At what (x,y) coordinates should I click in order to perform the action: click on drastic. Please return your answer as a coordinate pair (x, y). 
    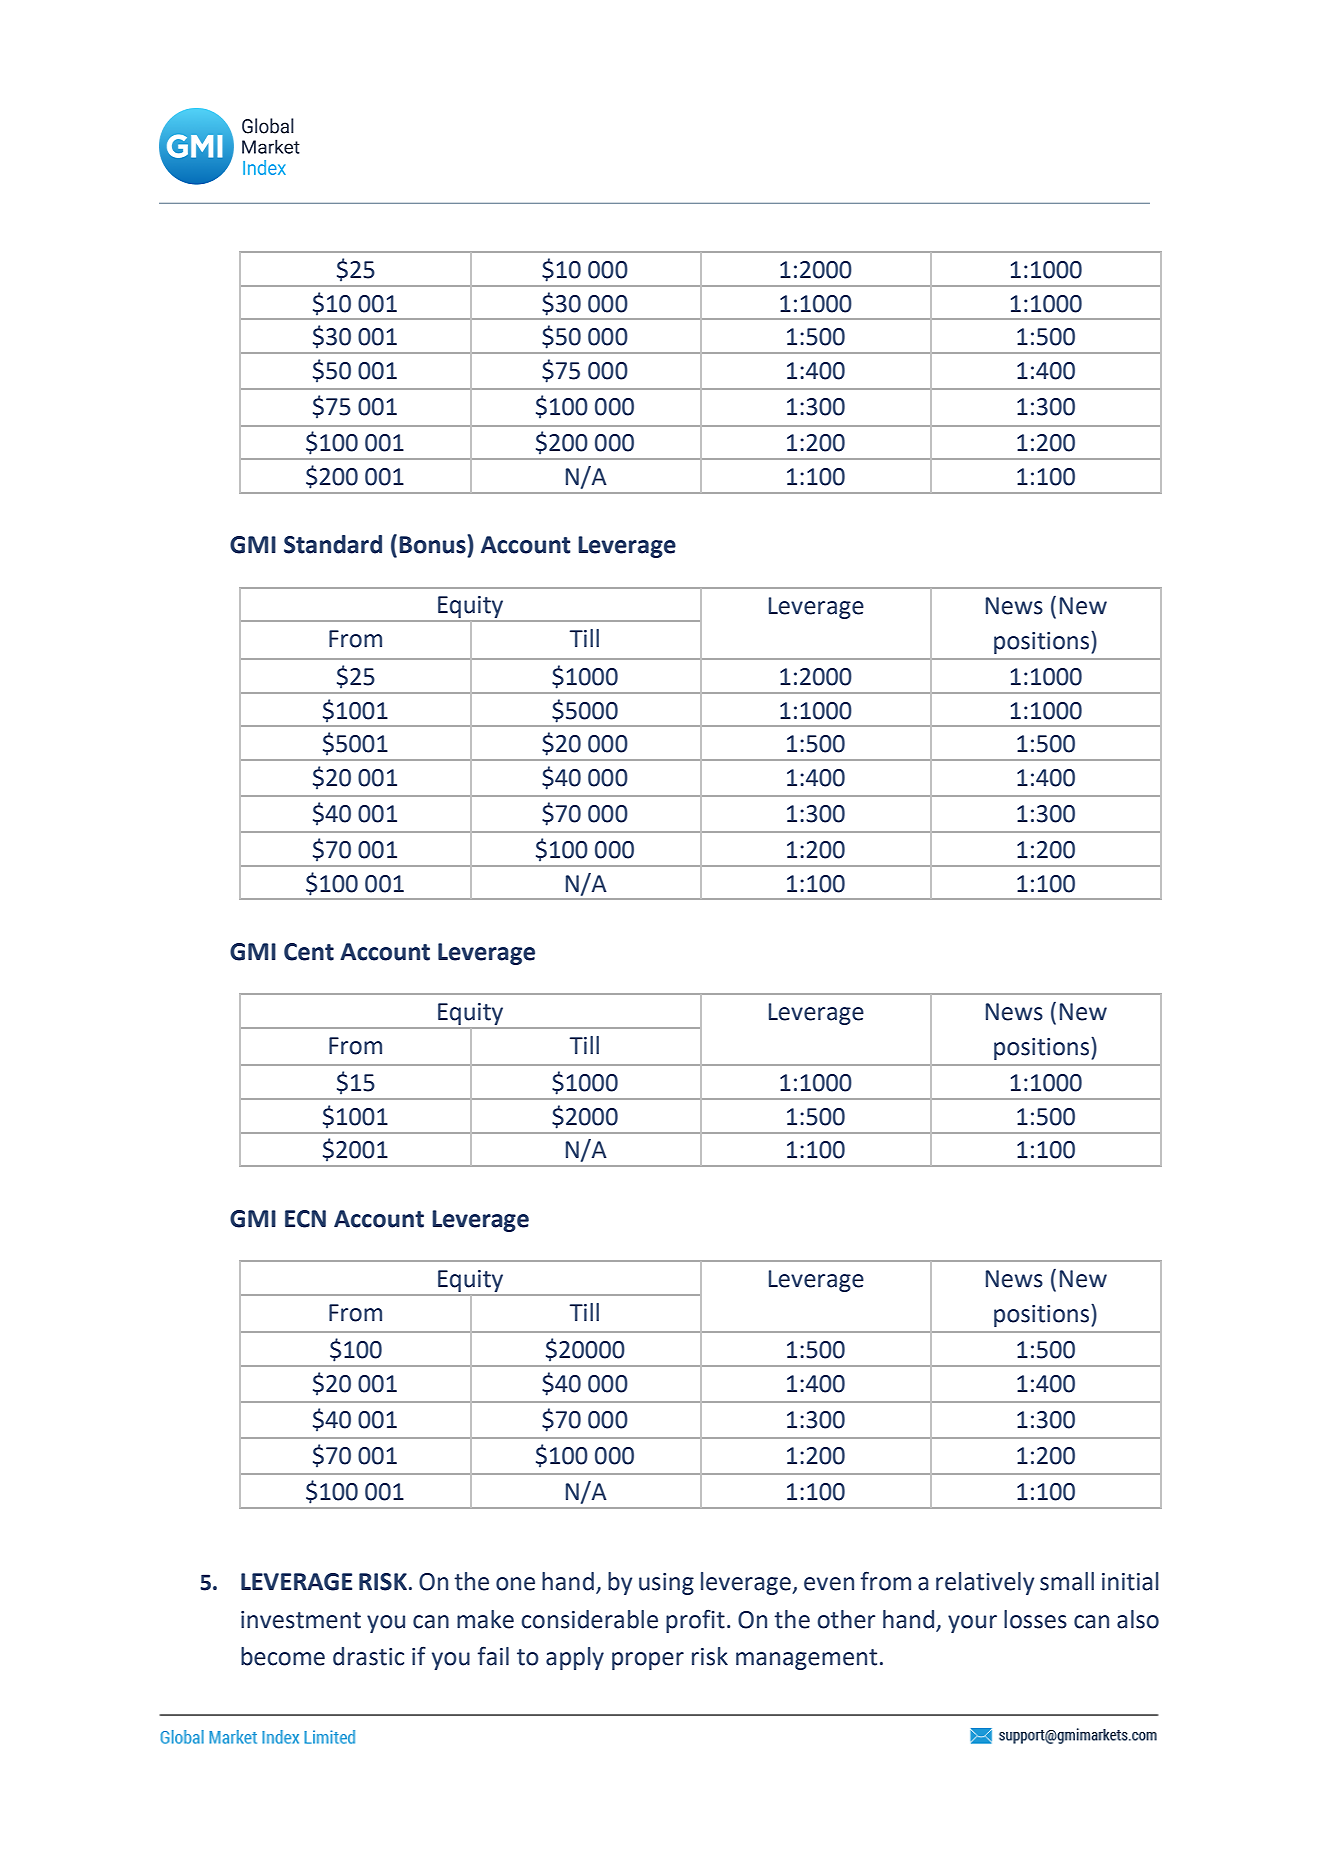
    Looking at the image, I should click on (368, 1656).
